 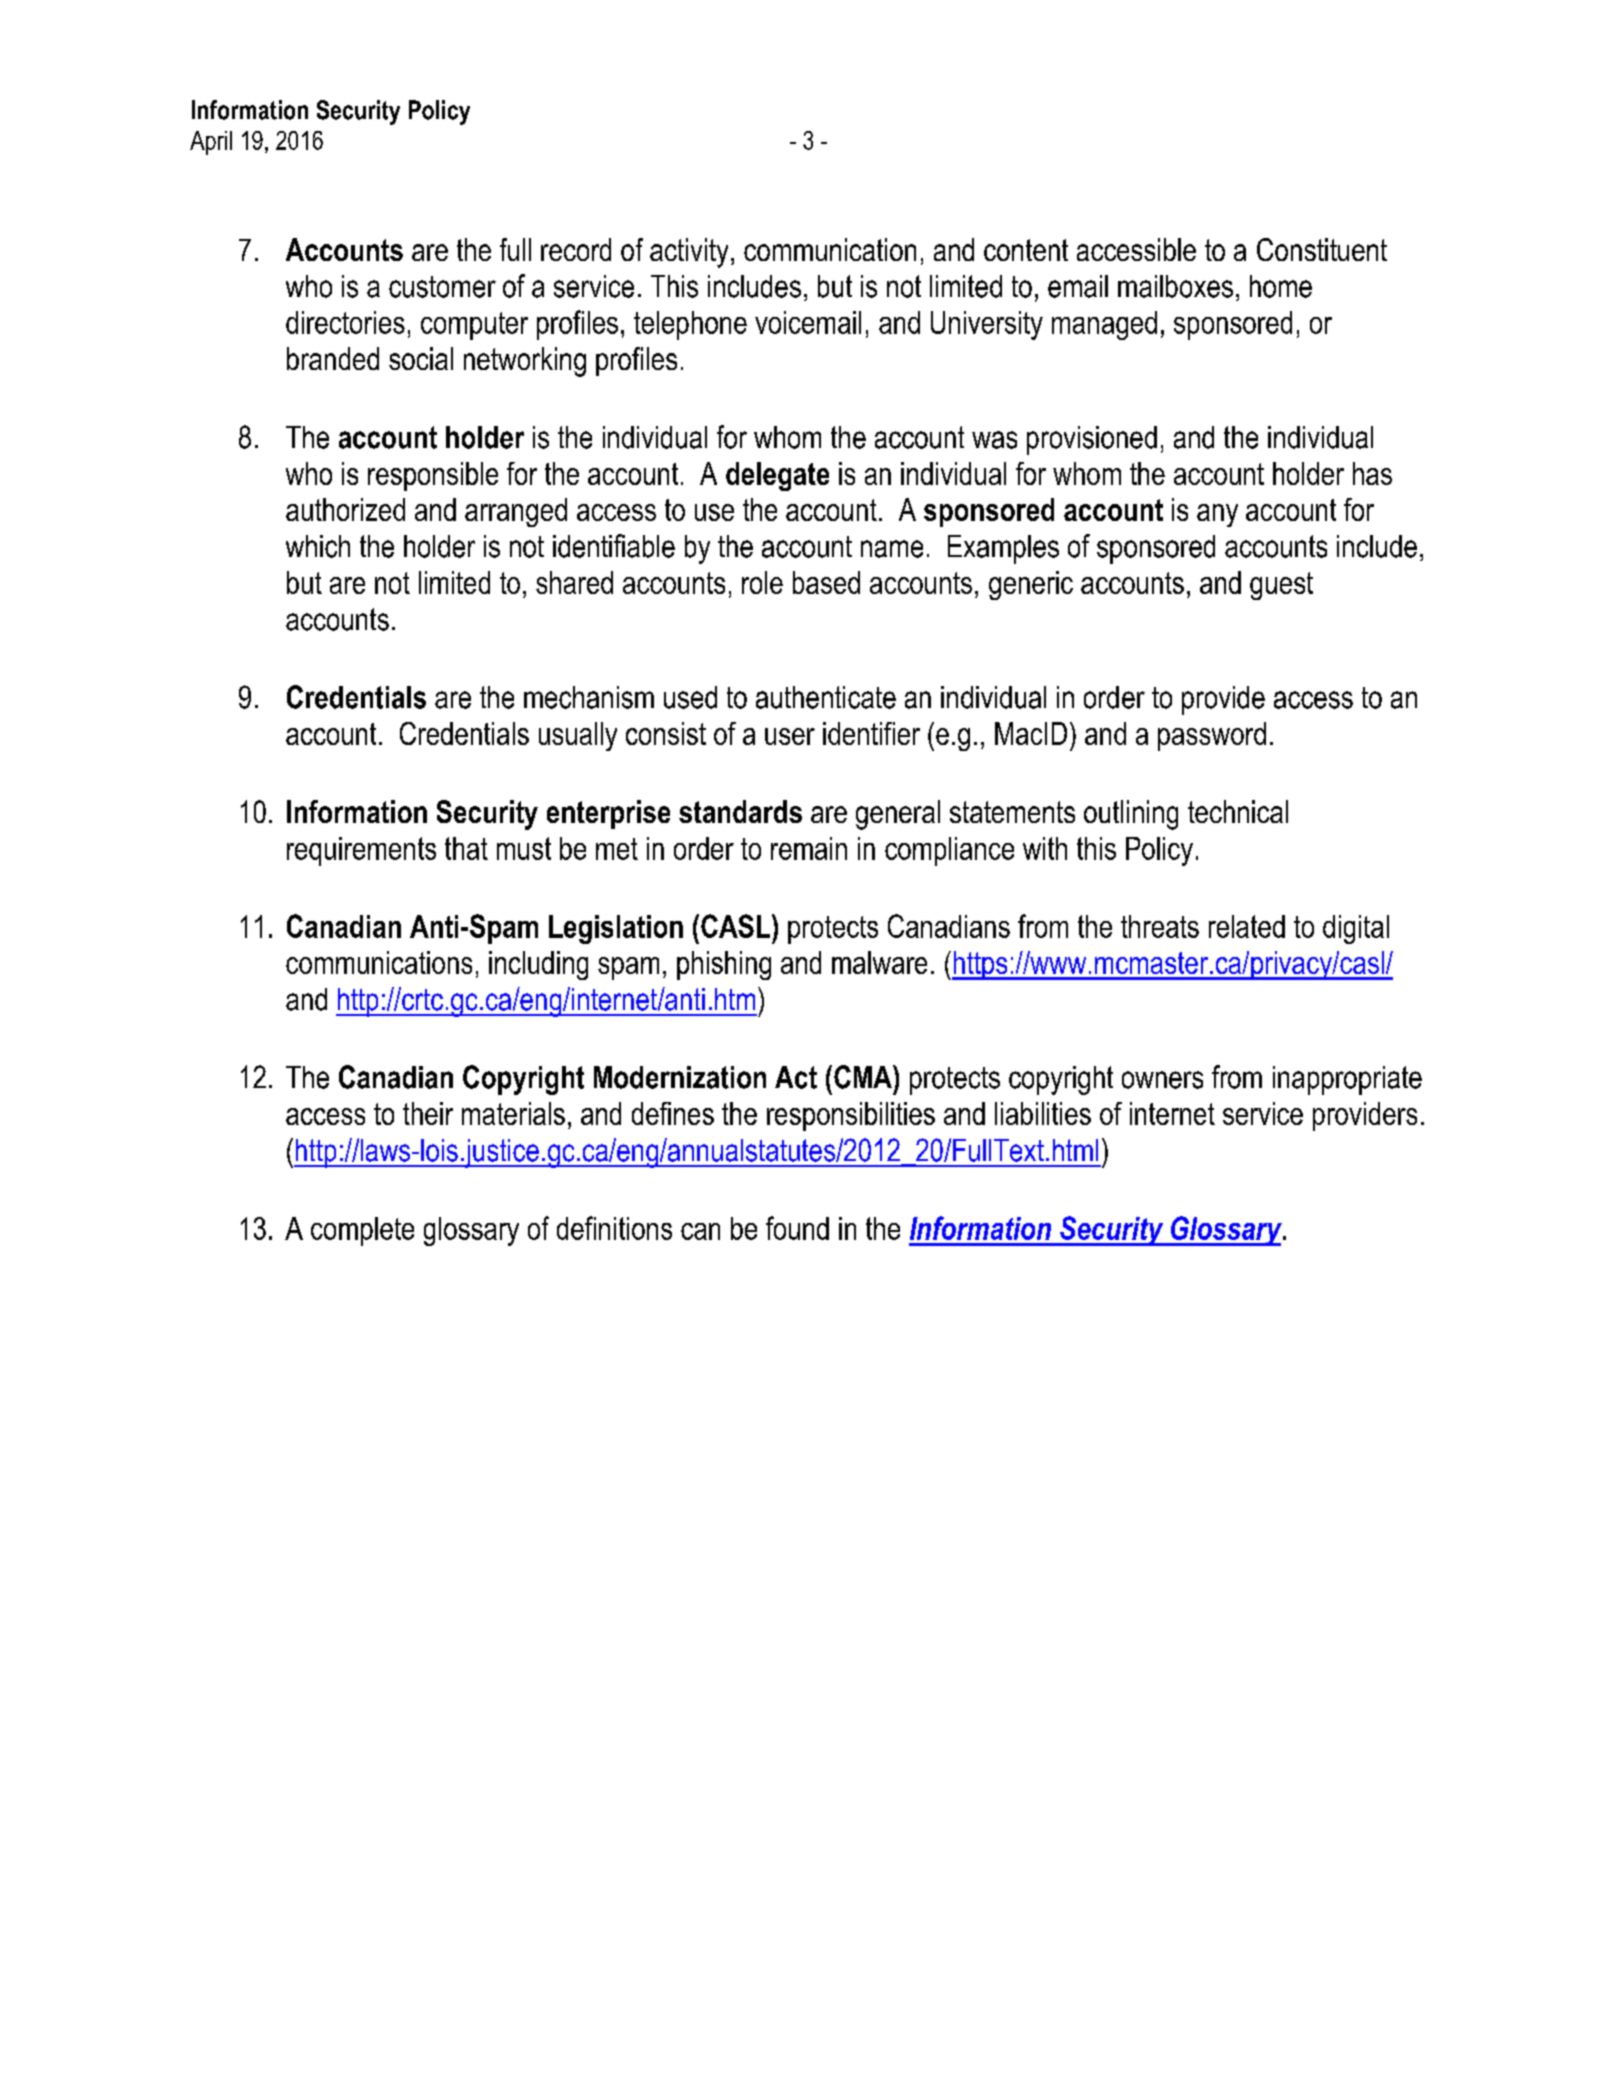 What do you see at coordinates (589, 697) in the document?
I see `mechanism` at bounding box center [589, 697].
